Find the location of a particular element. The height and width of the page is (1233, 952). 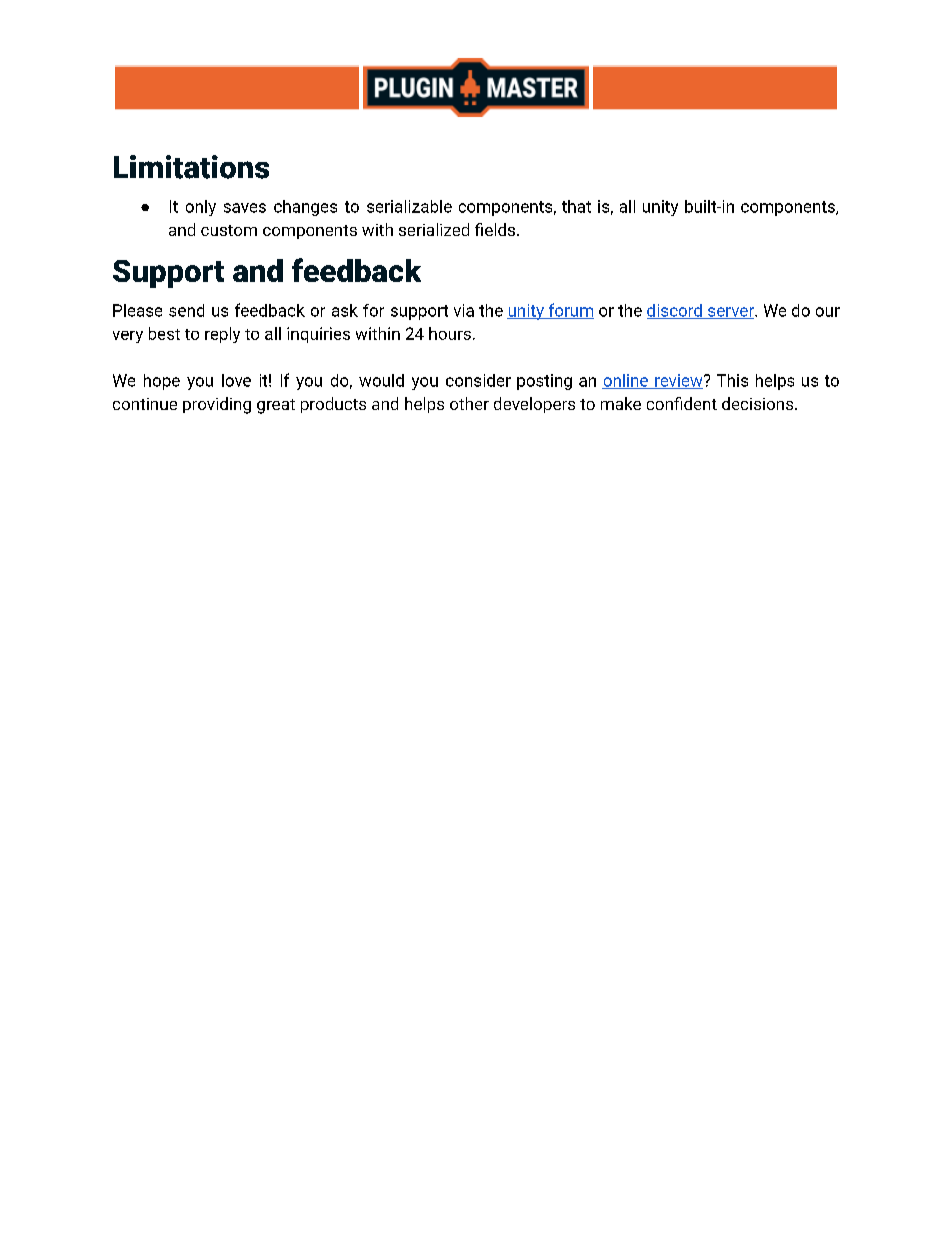

providing is located at coordinates (217, 405).
